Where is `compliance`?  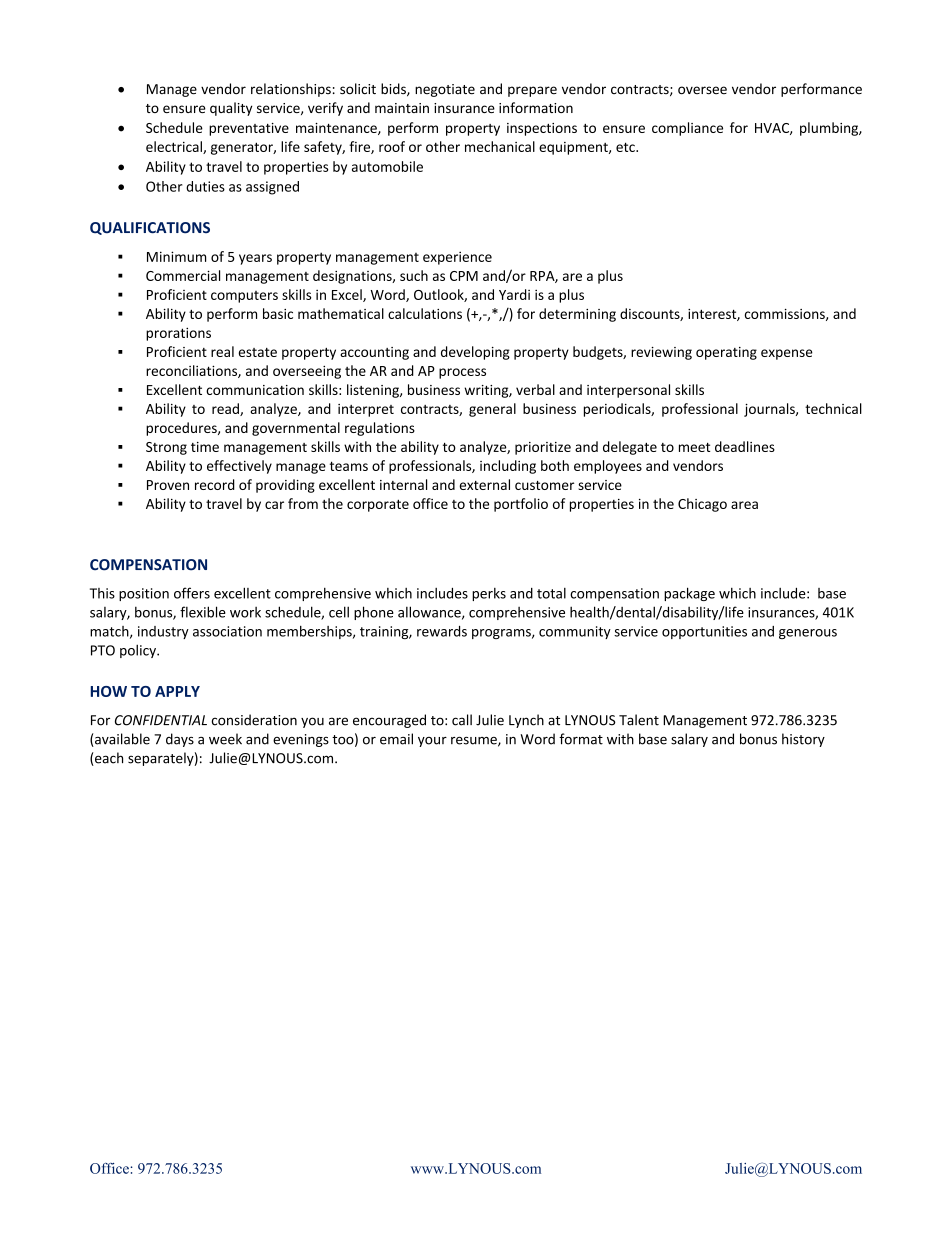 compliance is located at coordinates (687, 129).
